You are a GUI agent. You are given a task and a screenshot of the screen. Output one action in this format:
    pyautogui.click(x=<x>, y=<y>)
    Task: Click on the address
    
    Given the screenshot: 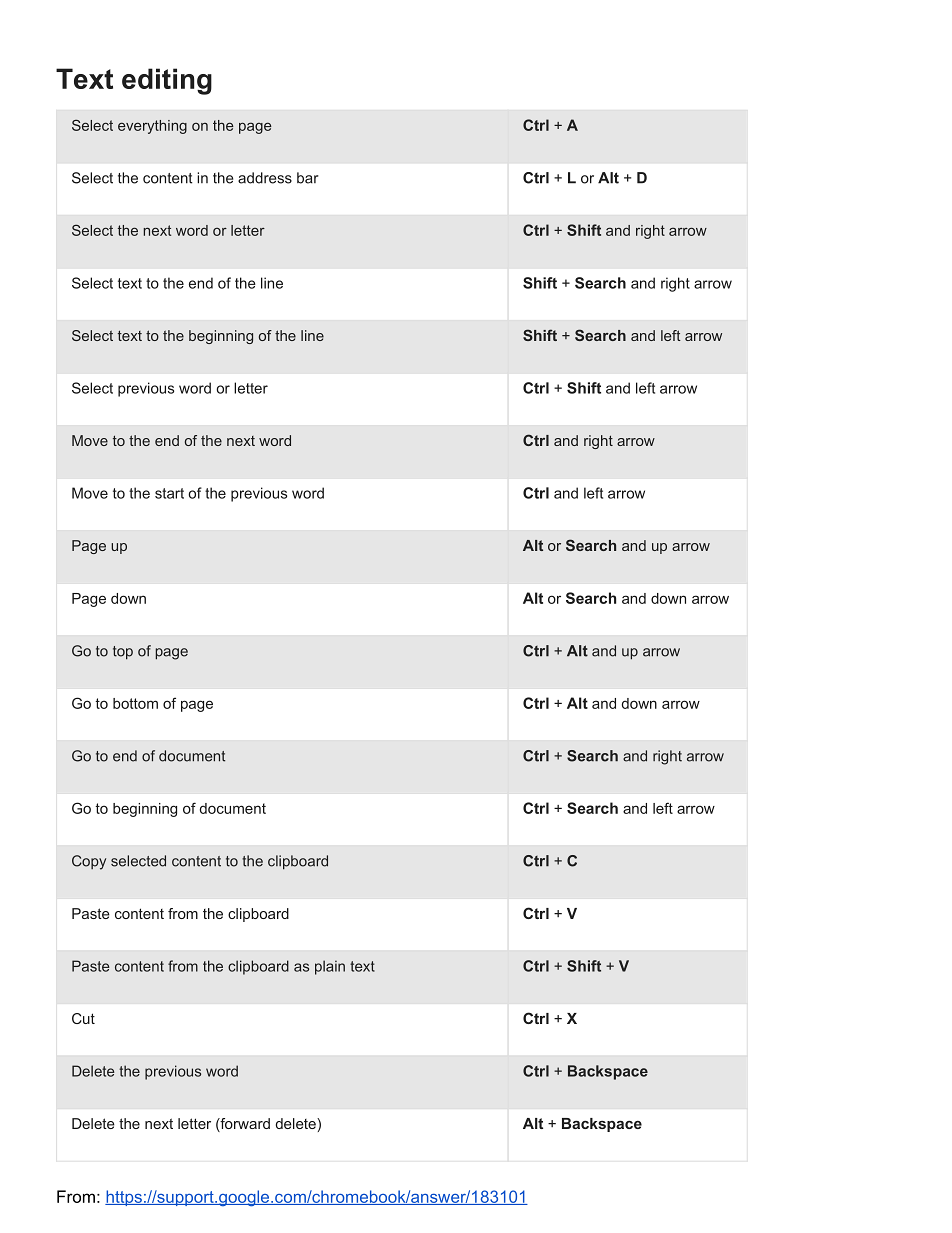 What is the action you would take?
    pyautogui.click(x=265, y=178)
